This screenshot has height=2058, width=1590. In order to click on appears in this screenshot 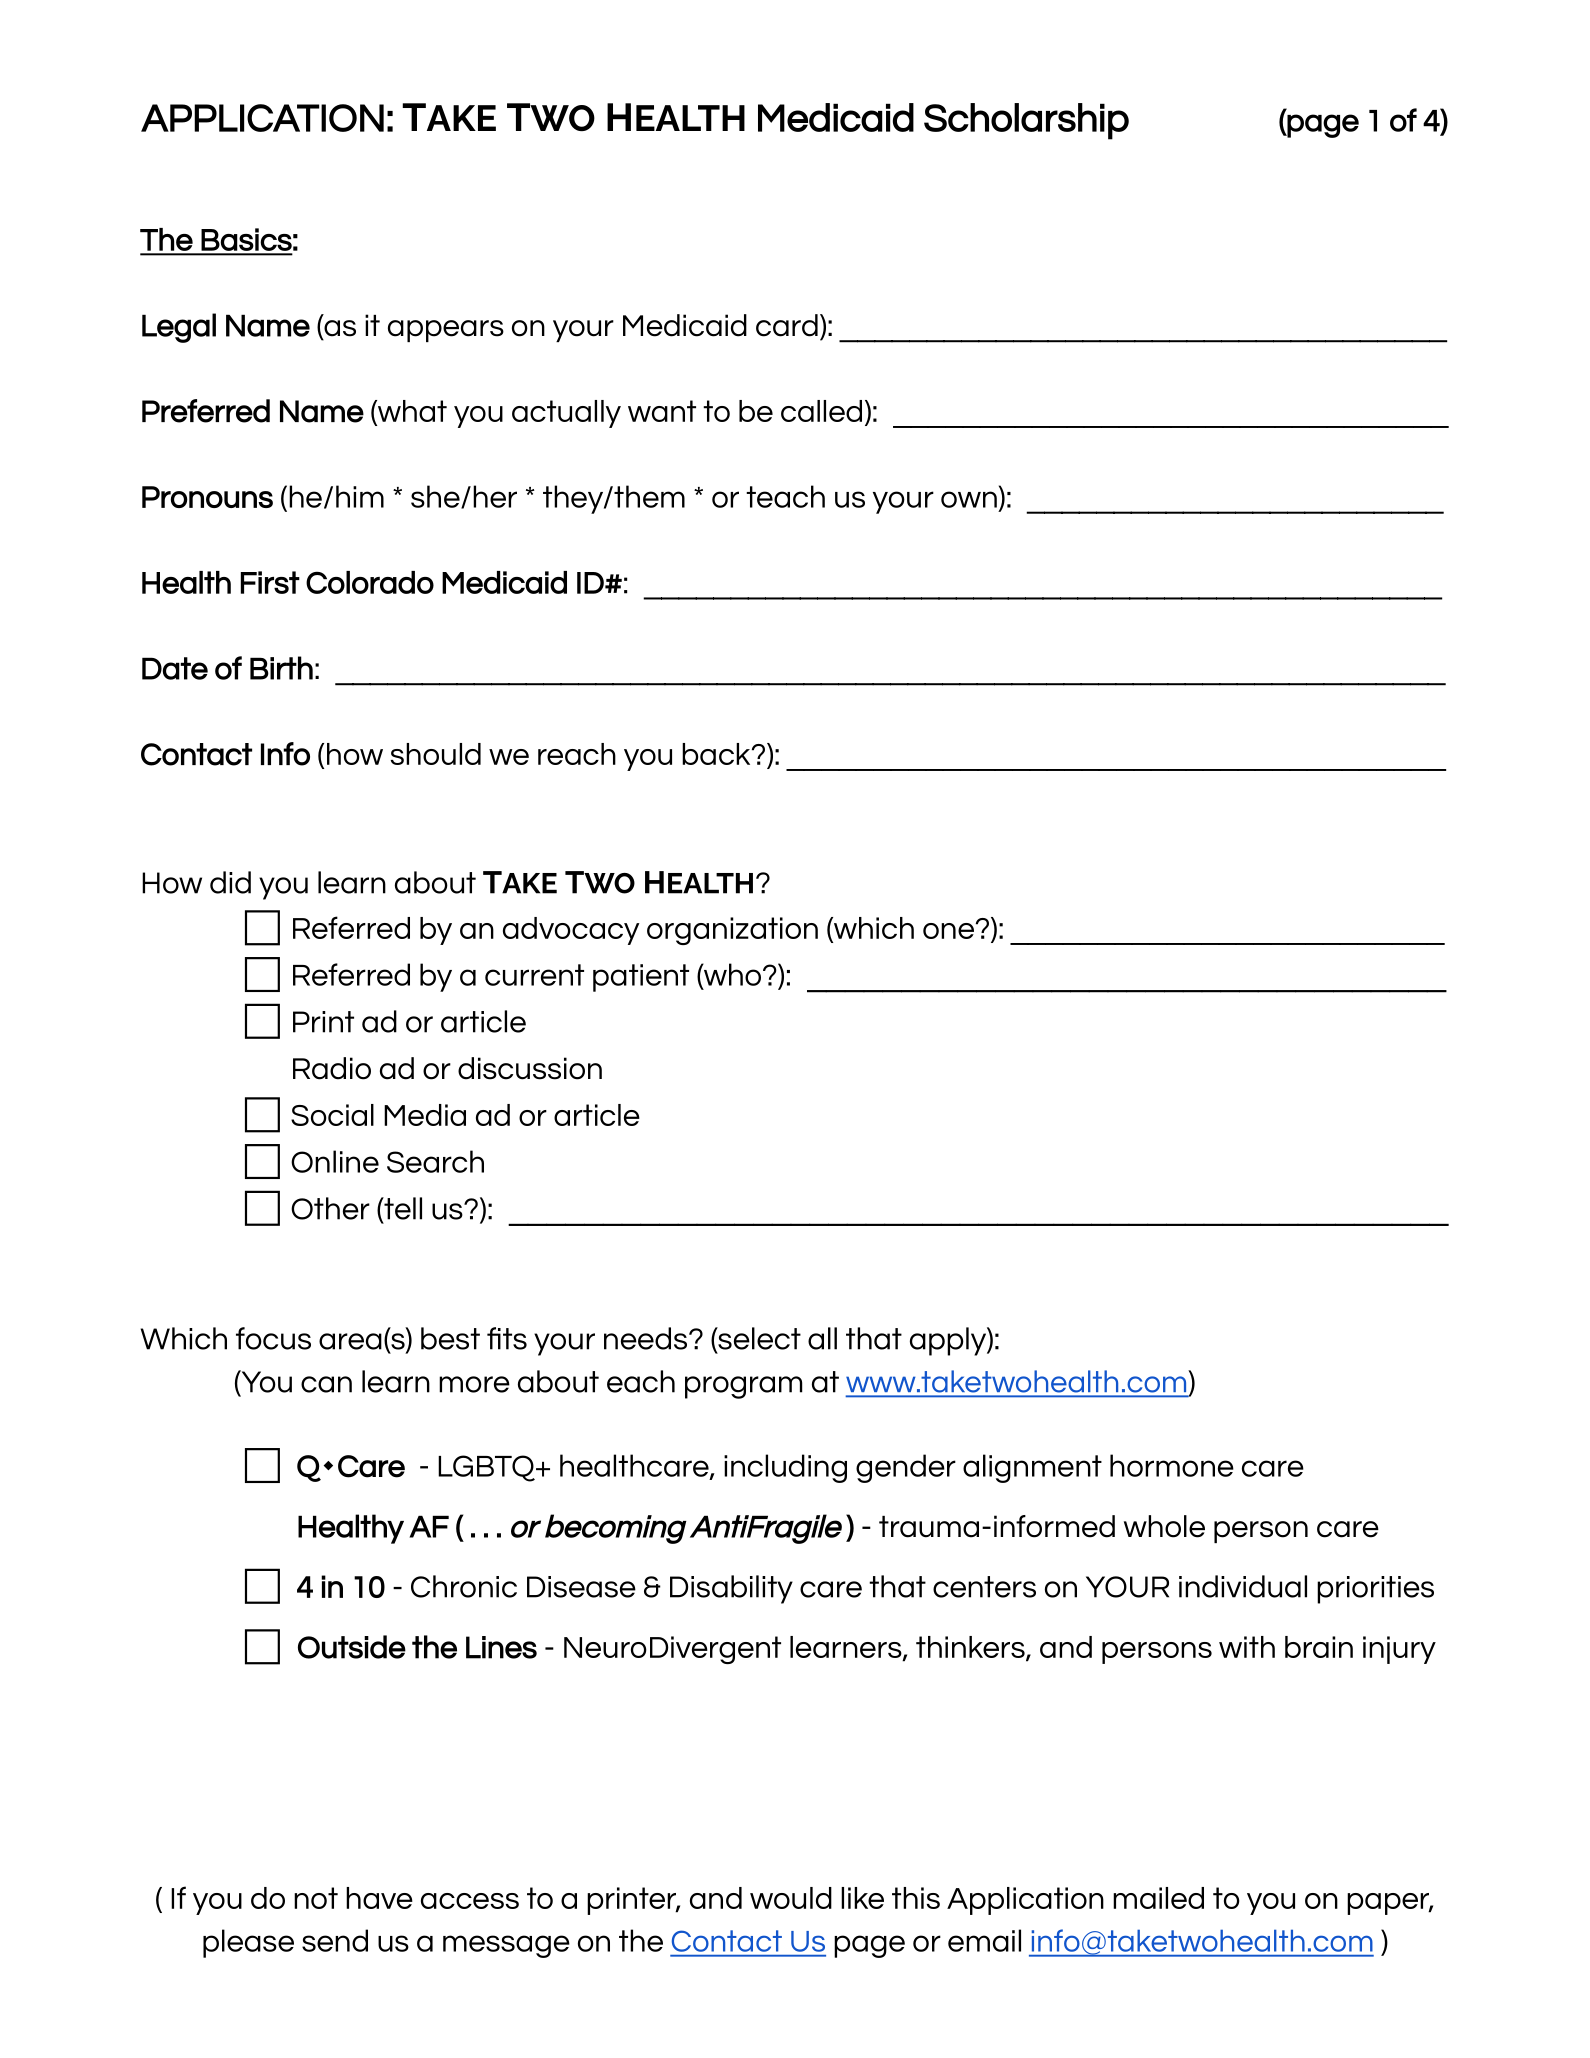, I will do `click(446, 331)`.
